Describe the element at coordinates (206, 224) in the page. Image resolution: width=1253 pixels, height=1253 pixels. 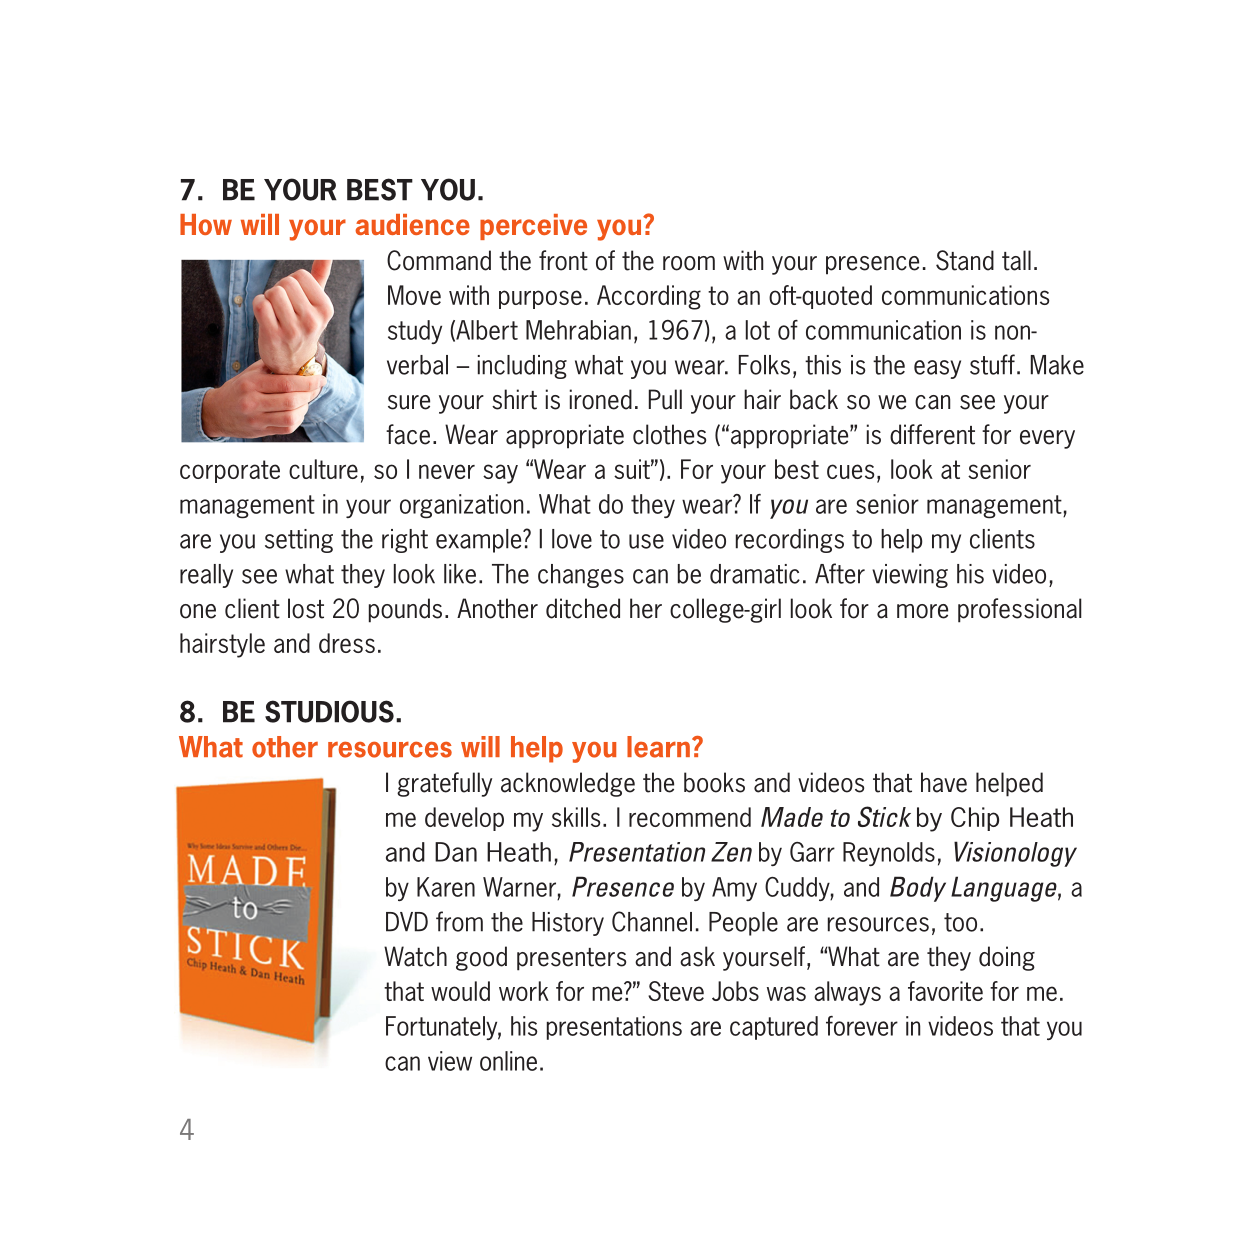
I see `How` at that location.
